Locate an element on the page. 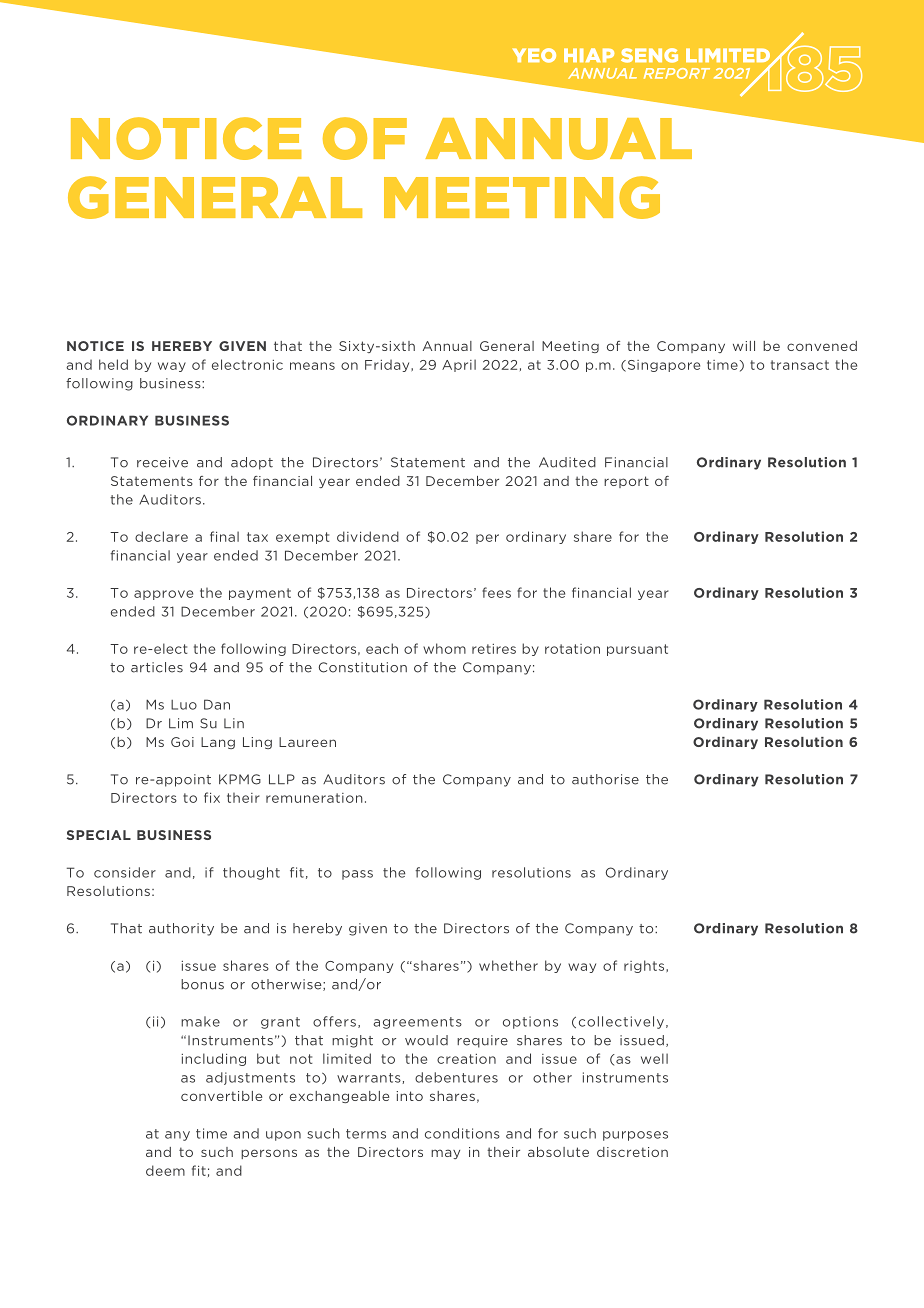 This image has width=924, height=1308. pass is located at coordinates (357, 875).
